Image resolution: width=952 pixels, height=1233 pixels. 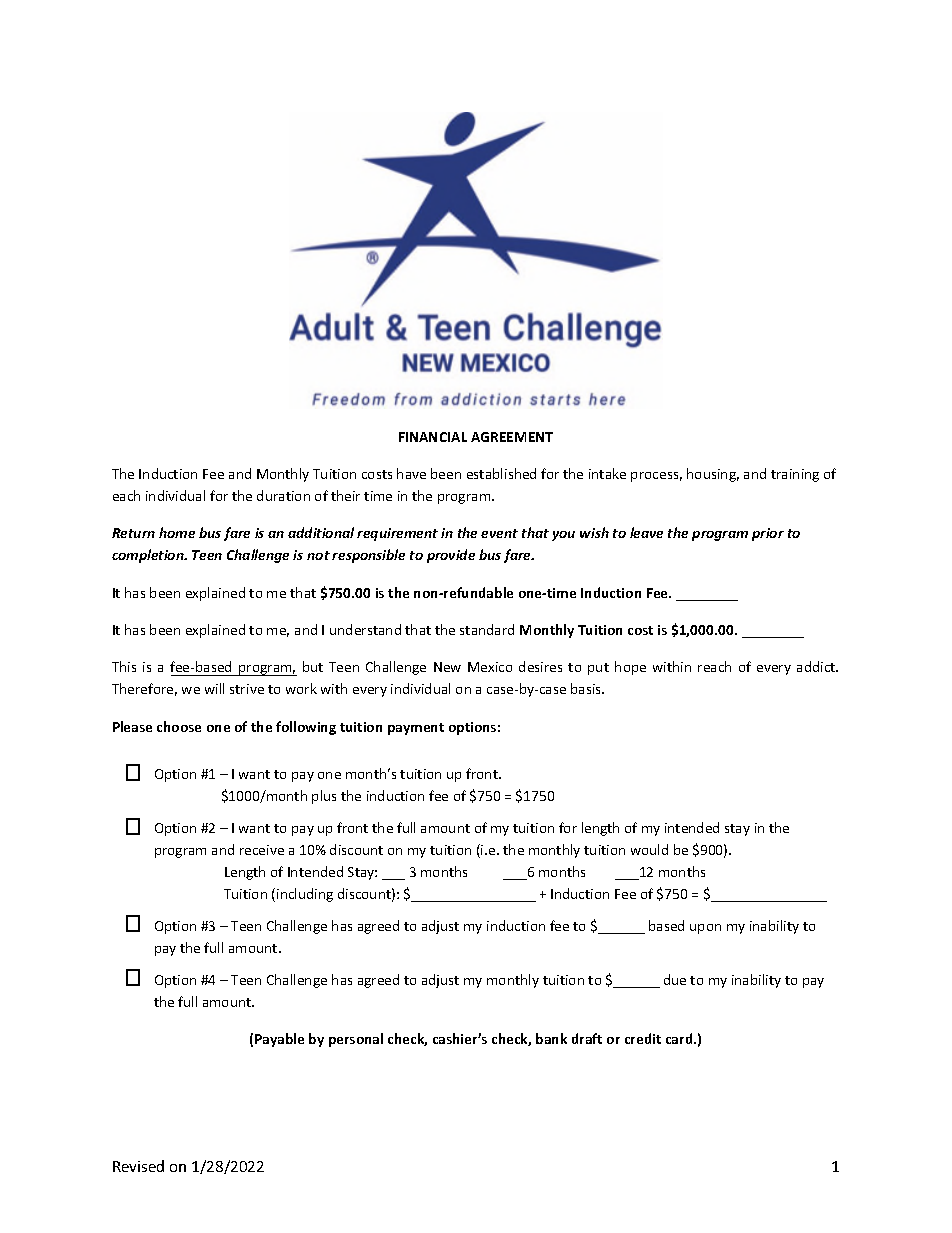 What do you see at coordinates (501, 473) in the image?
I see `established` at bounding box center [501, 473].
